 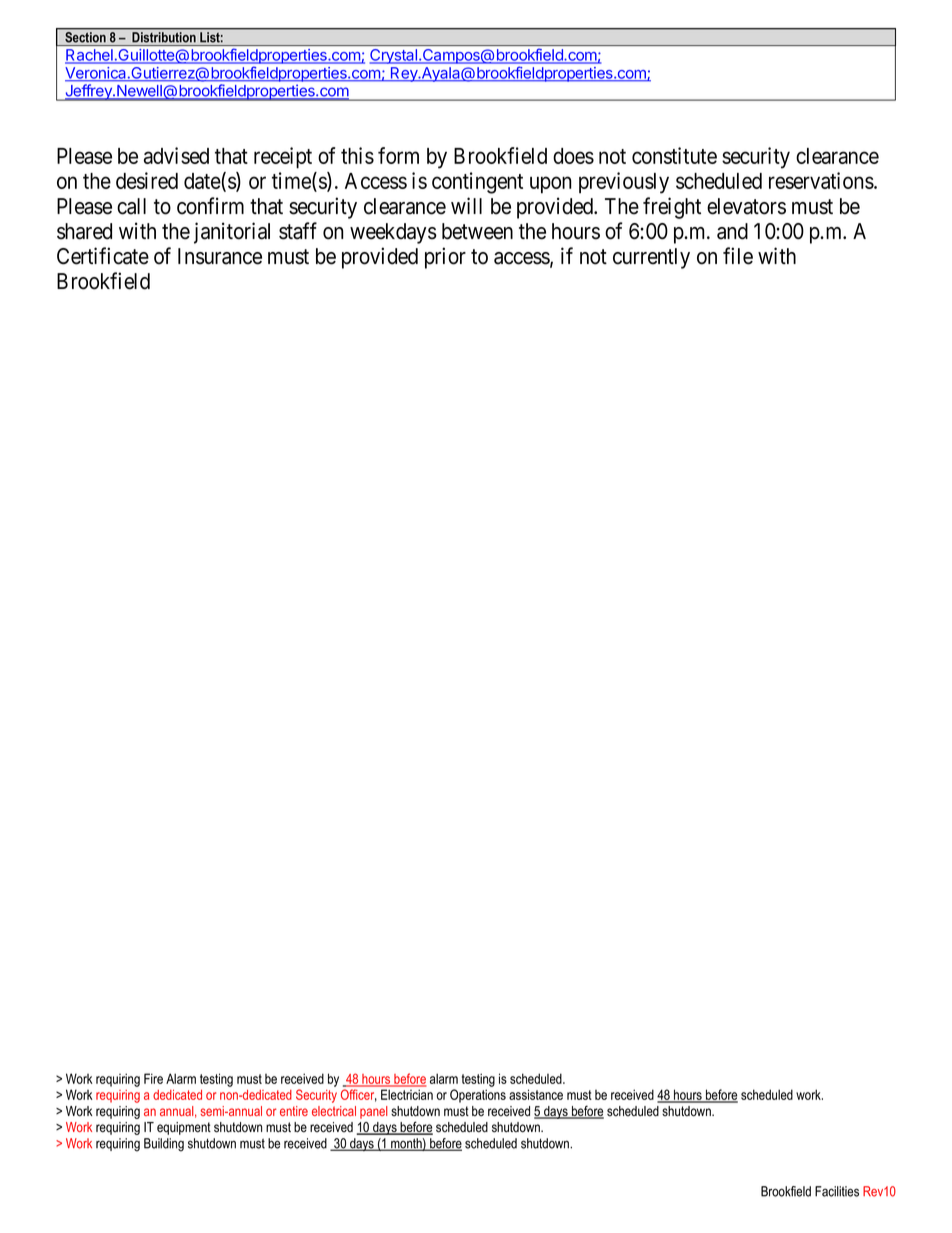 What do you see at coordinates (477, 183) in the screenshot?
I see `contingent` at bounding box center [477, 183].
